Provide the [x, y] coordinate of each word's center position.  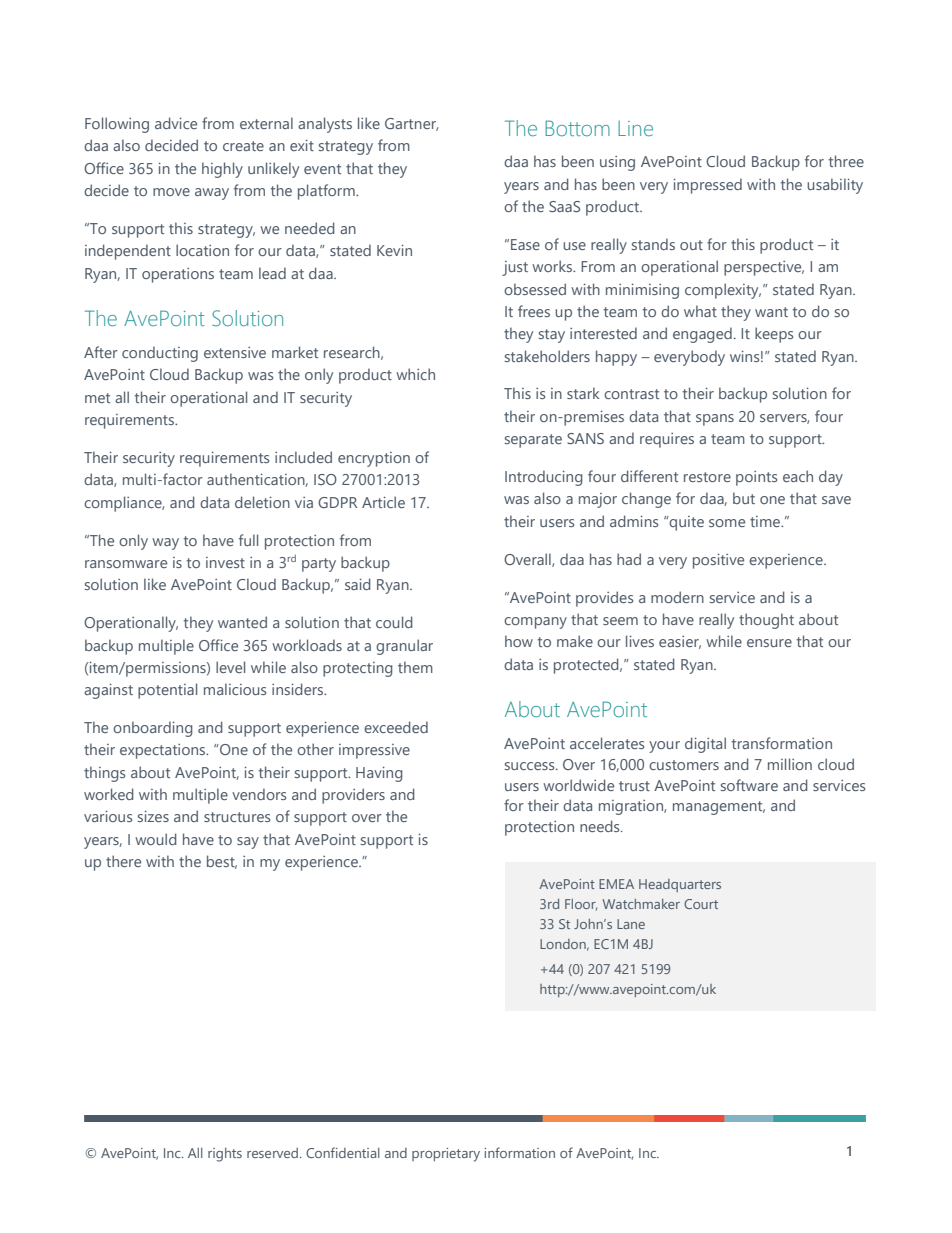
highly [222, 170]
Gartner [411, 124]
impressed [708, 186]
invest [225, 562]
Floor [581, 905]
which [415, 374]
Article [383, 502]
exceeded [396, 727]
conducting [160, 354]
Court [701, 904]
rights [225, 1155]
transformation [781, 743]
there [123, 861]
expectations [164, 751]
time [766, 521]
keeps [774, 335]
